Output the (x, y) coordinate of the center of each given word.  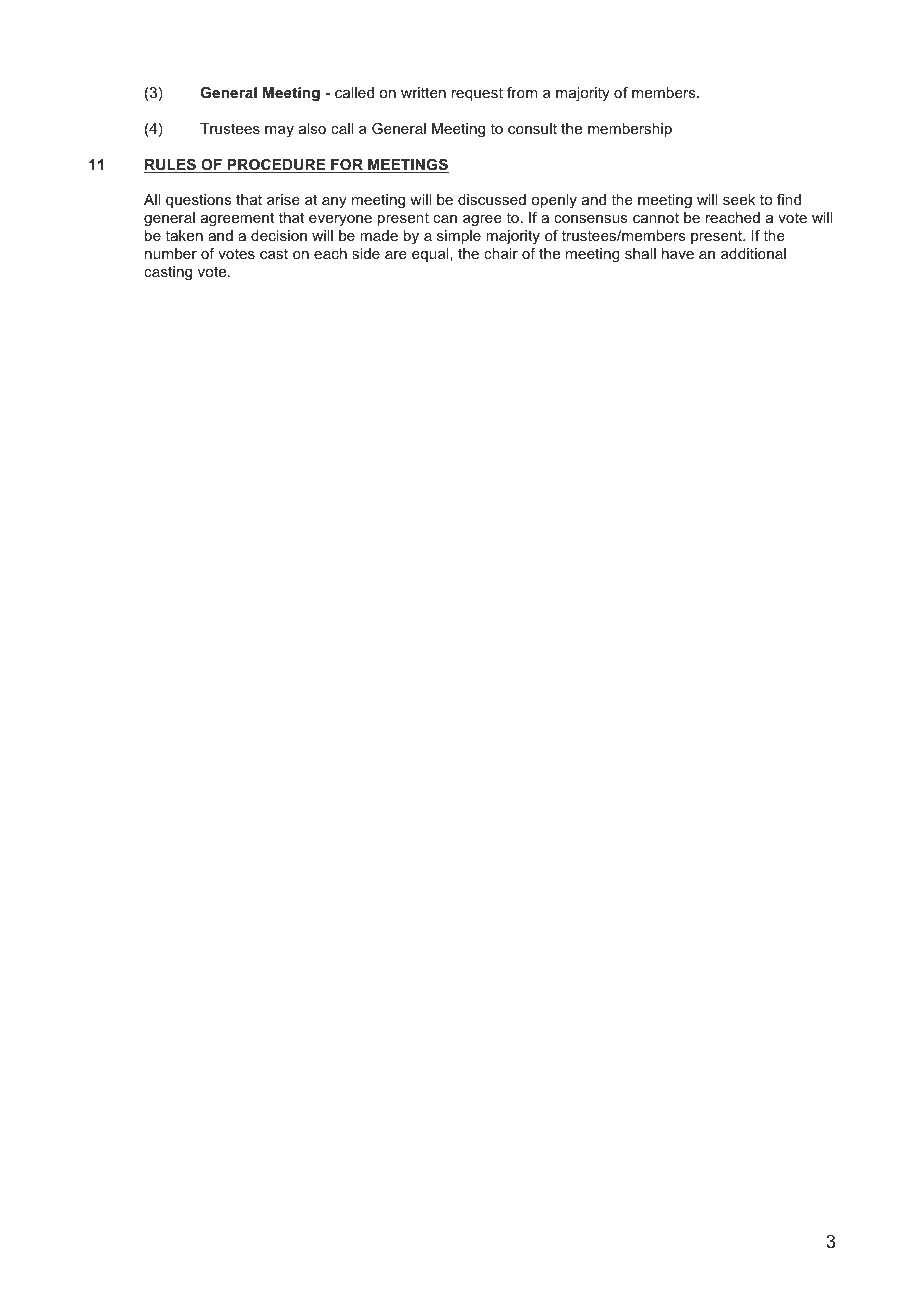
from (522, 92)
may (279, 131)
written (423, 92)
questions (199, 201)
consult (532, 128)
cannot (656, 217)
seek (739, 199)
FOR (347, 166)
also (312, 128)
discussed (492, 199)
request (477, 94)
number (171, 253)
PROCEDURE (277, 166)
